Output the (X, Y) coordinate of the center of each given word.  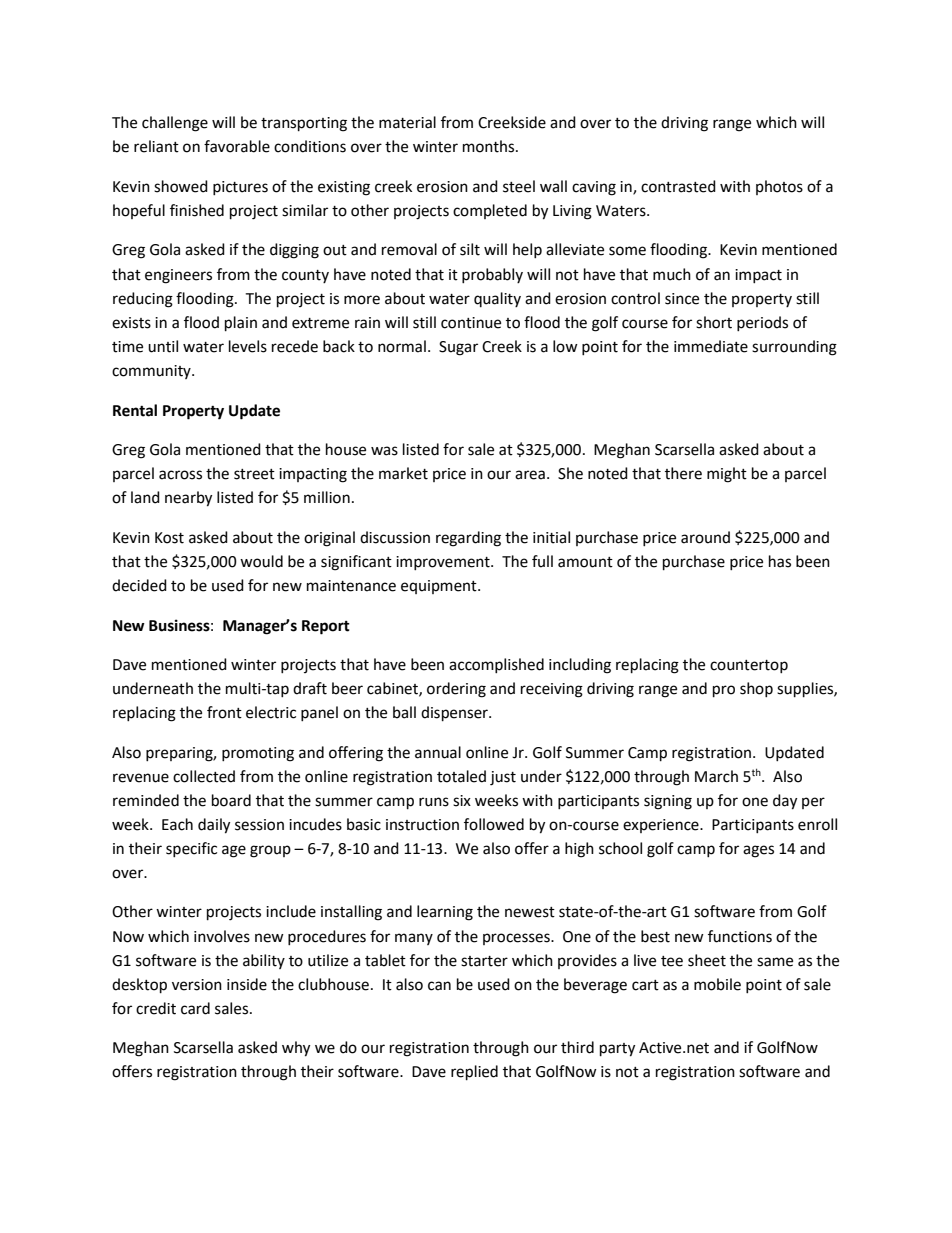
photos (779, 187)
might (727, 475)
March (716, 776)
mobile (717, 984)
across (180, 475)
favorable (237, 146)
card (195, 1008)
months (490, 146)
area (530, 475)
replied (474, 1073)
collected (204, 776)
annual (438, 752)
